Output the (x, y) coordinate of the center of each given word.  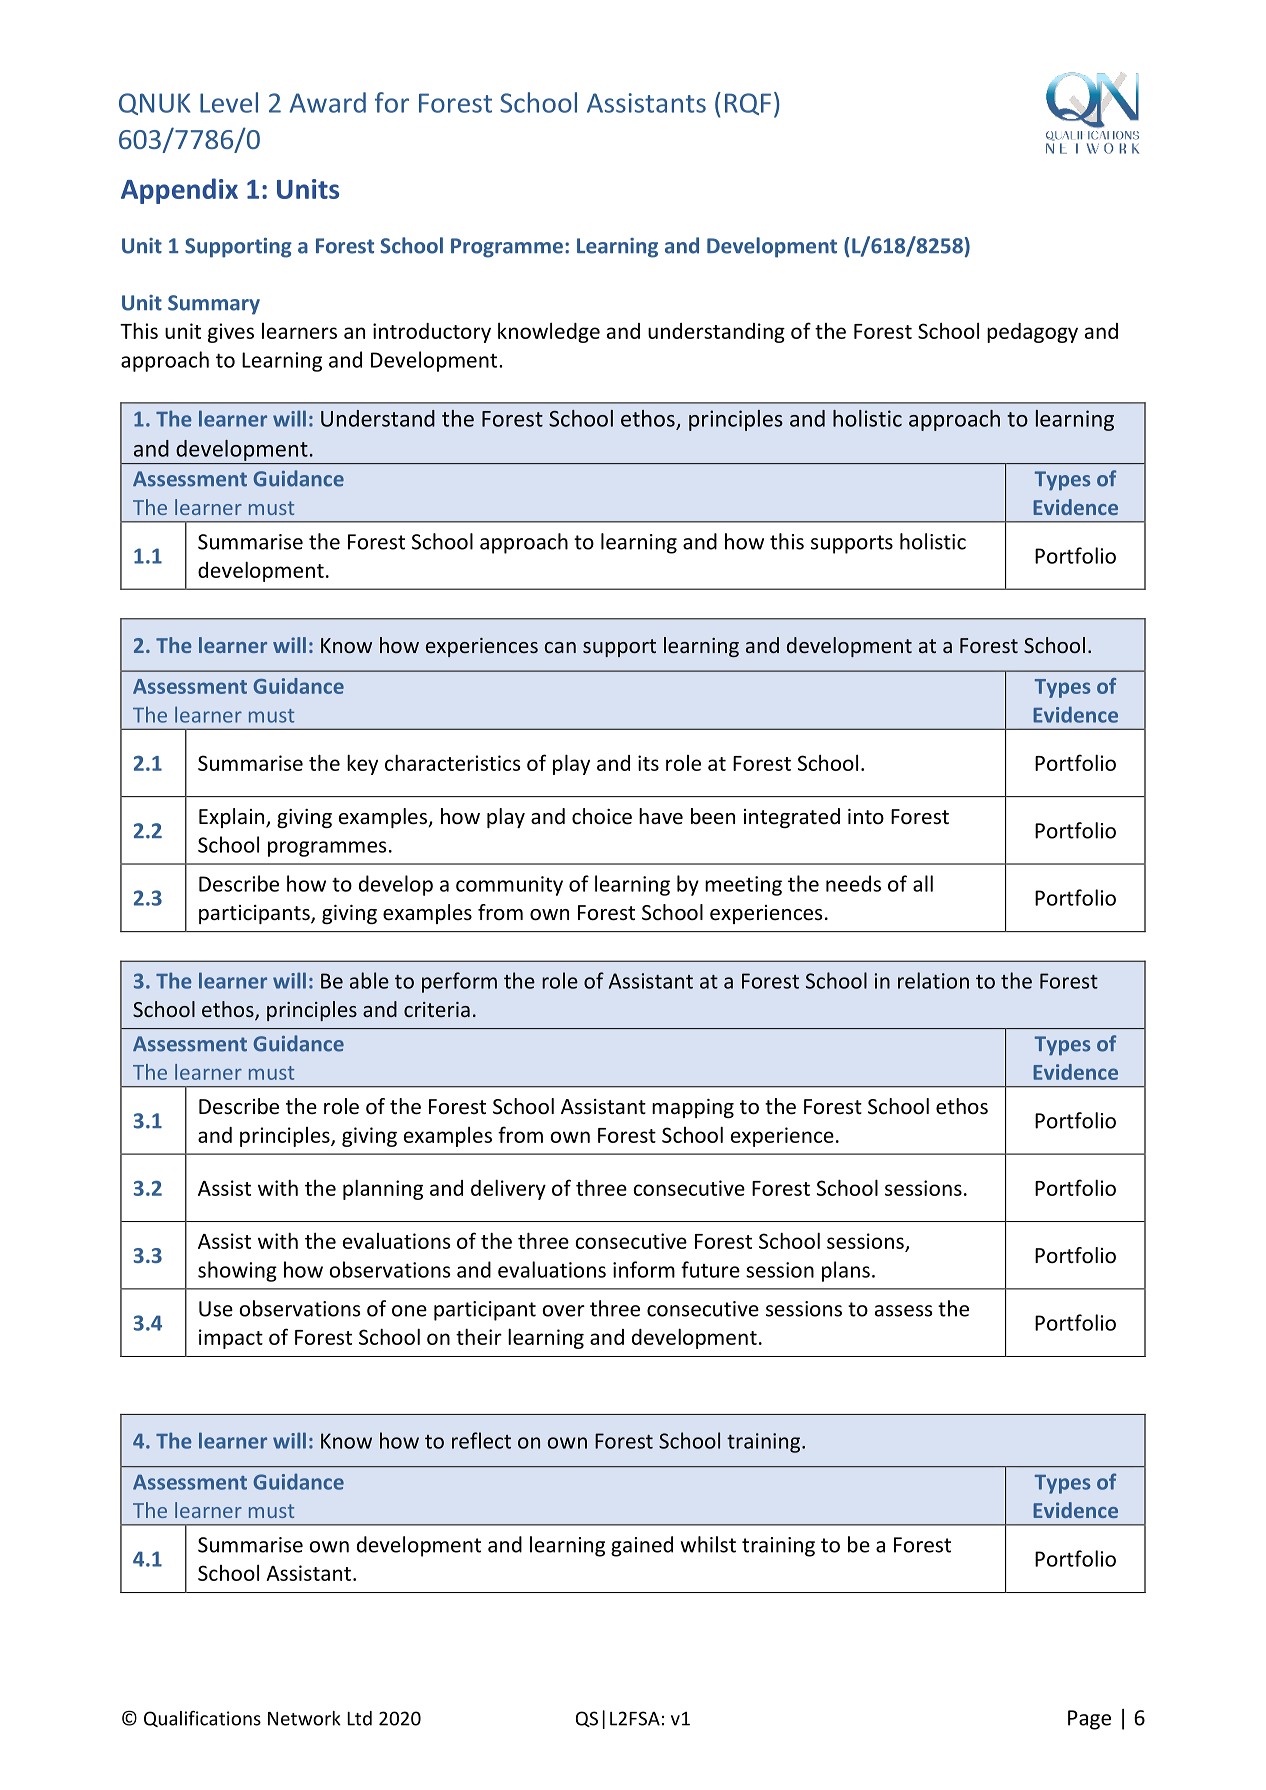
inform (644, 1269)
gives (231, 333)
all (923, 883)
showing (237, 1271)
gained (642, 1546)
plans (846, 1271)
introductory (432, 333)
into (866, 816)
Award (327, 102)
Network (304, 1718)
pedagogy (1032, 333)
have (661, 816)
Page (1089, 1720)
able (369, 980)
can (560, 647)
